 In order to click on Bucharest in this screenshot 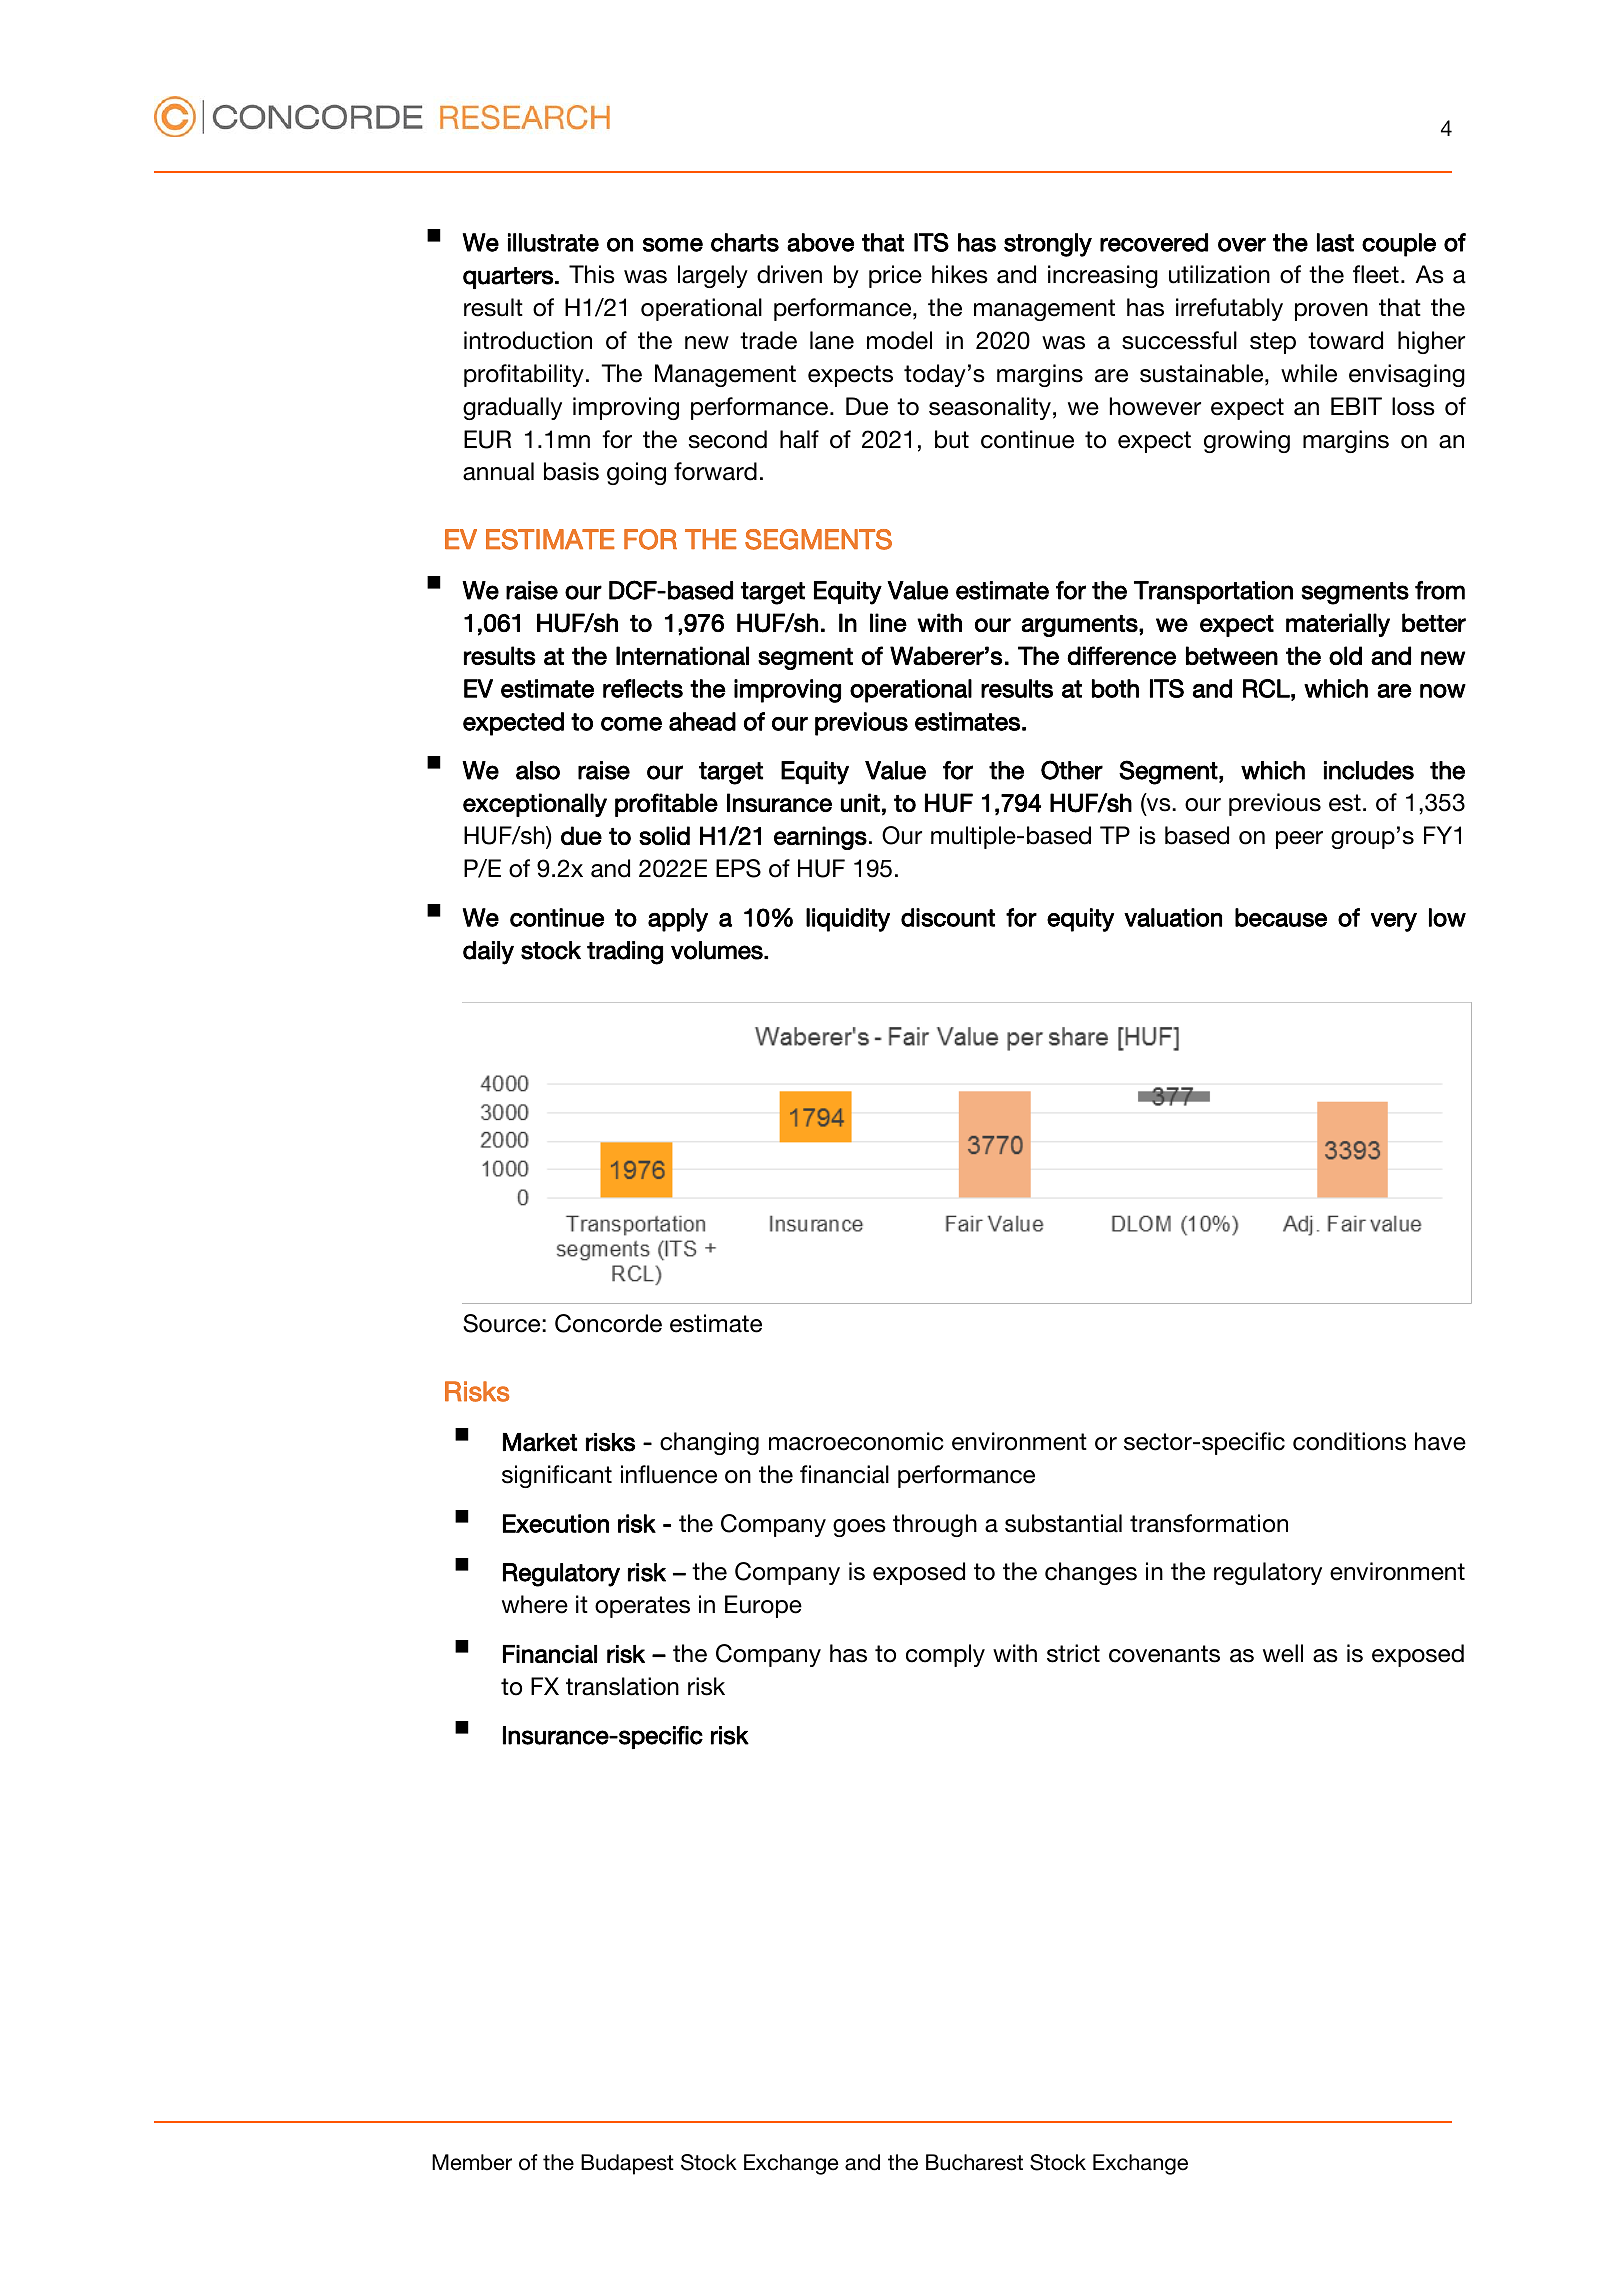, I will do `click(974, 2162)`.
